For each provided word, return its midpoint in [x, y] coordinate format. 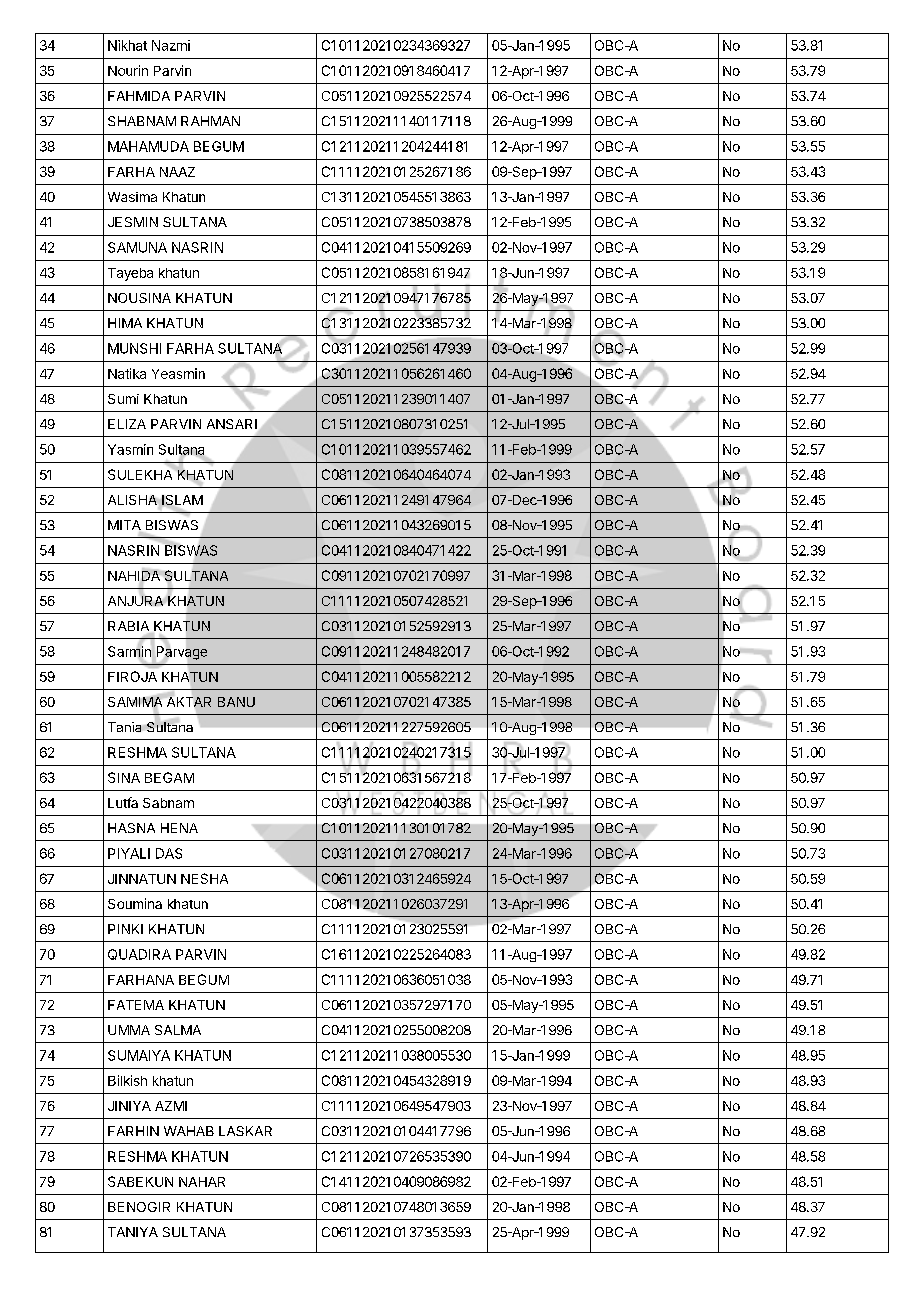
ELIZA [127, 424]
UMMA [129, 1030]
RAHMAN [210, 121]
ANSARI [232, 424]
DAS [169, 853]
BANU [236, 702]
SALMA [178, 1030]
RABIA [130, 627]
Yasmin [130, 449]
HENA [179, 828]
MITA [125, 526]
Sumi [123, 399]
